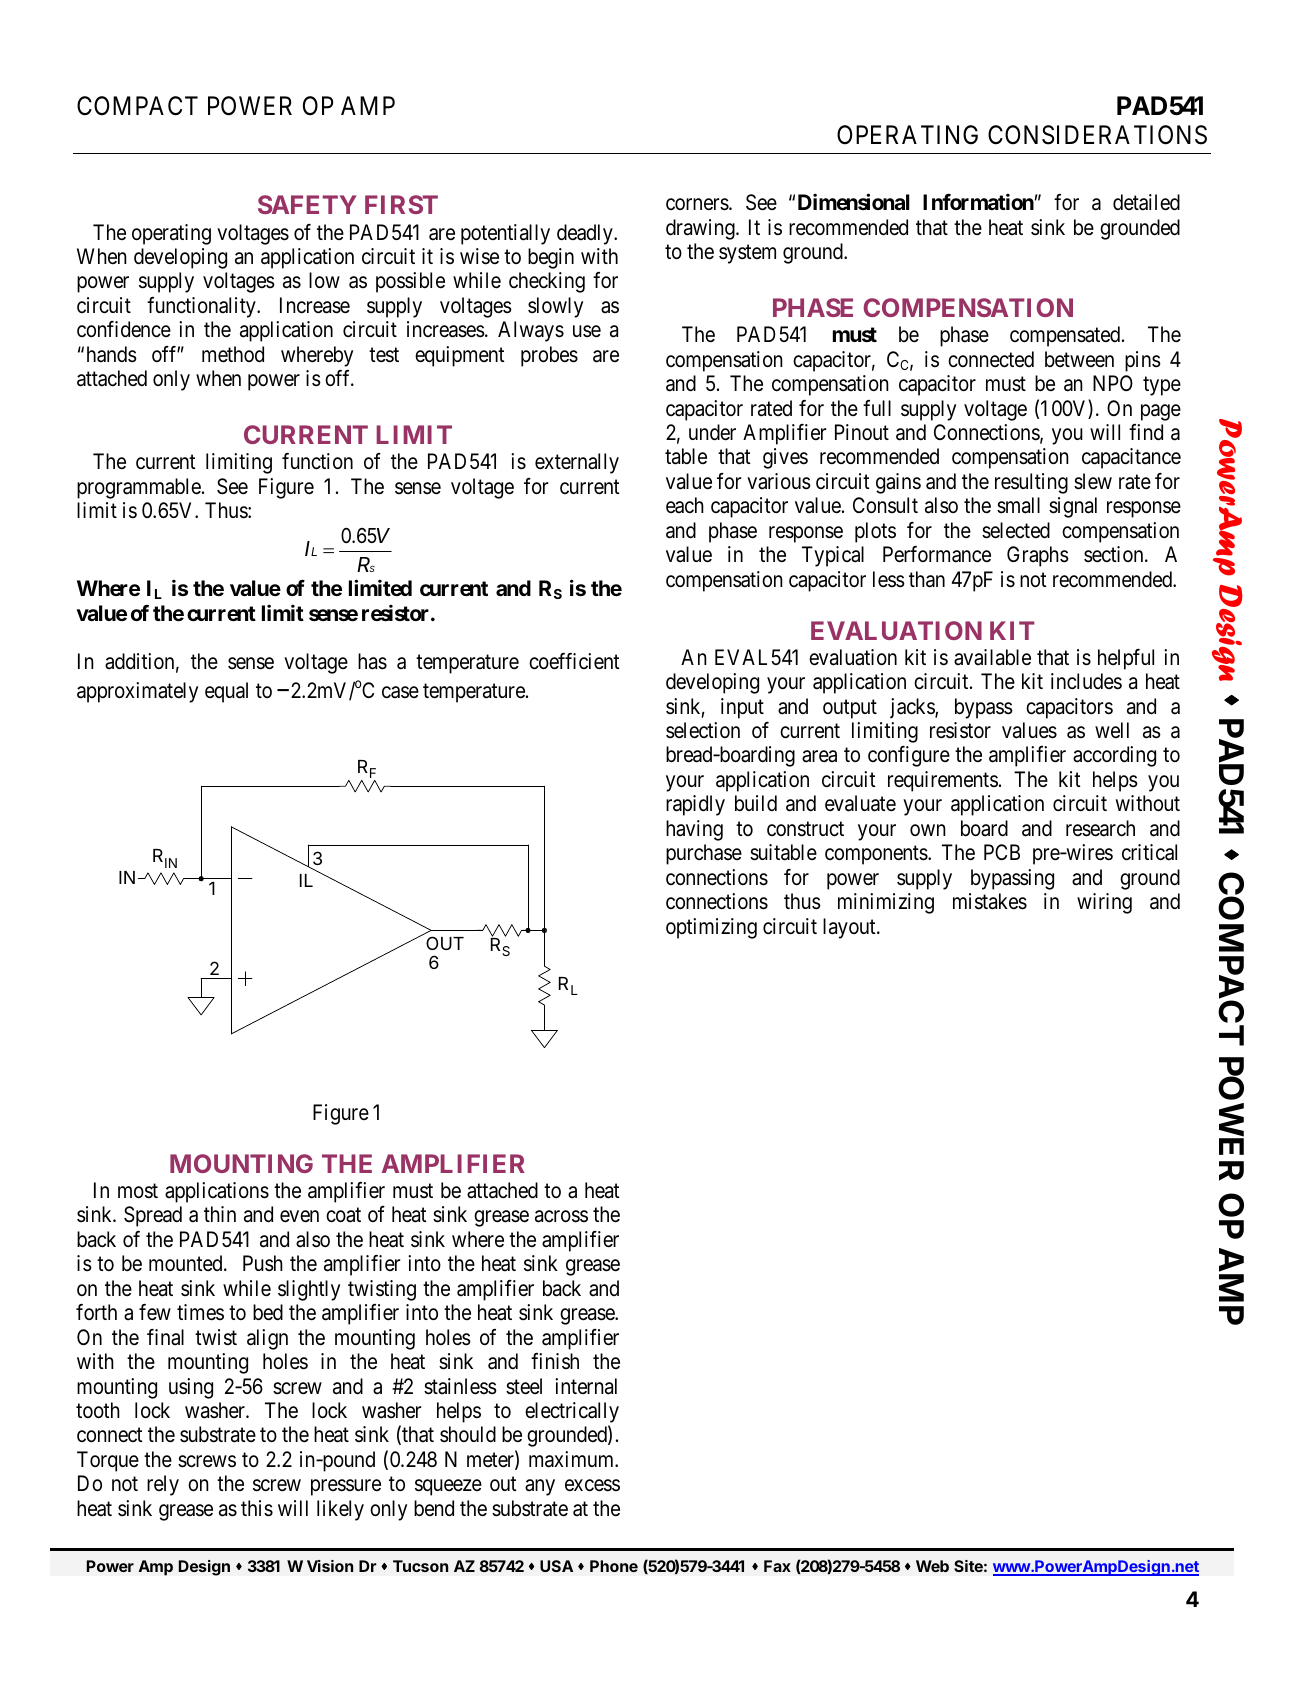 The width and height of the document is (1300, 1683). Describe the element at coordinates (698, 205) in the document. I see `corners` at that location.
